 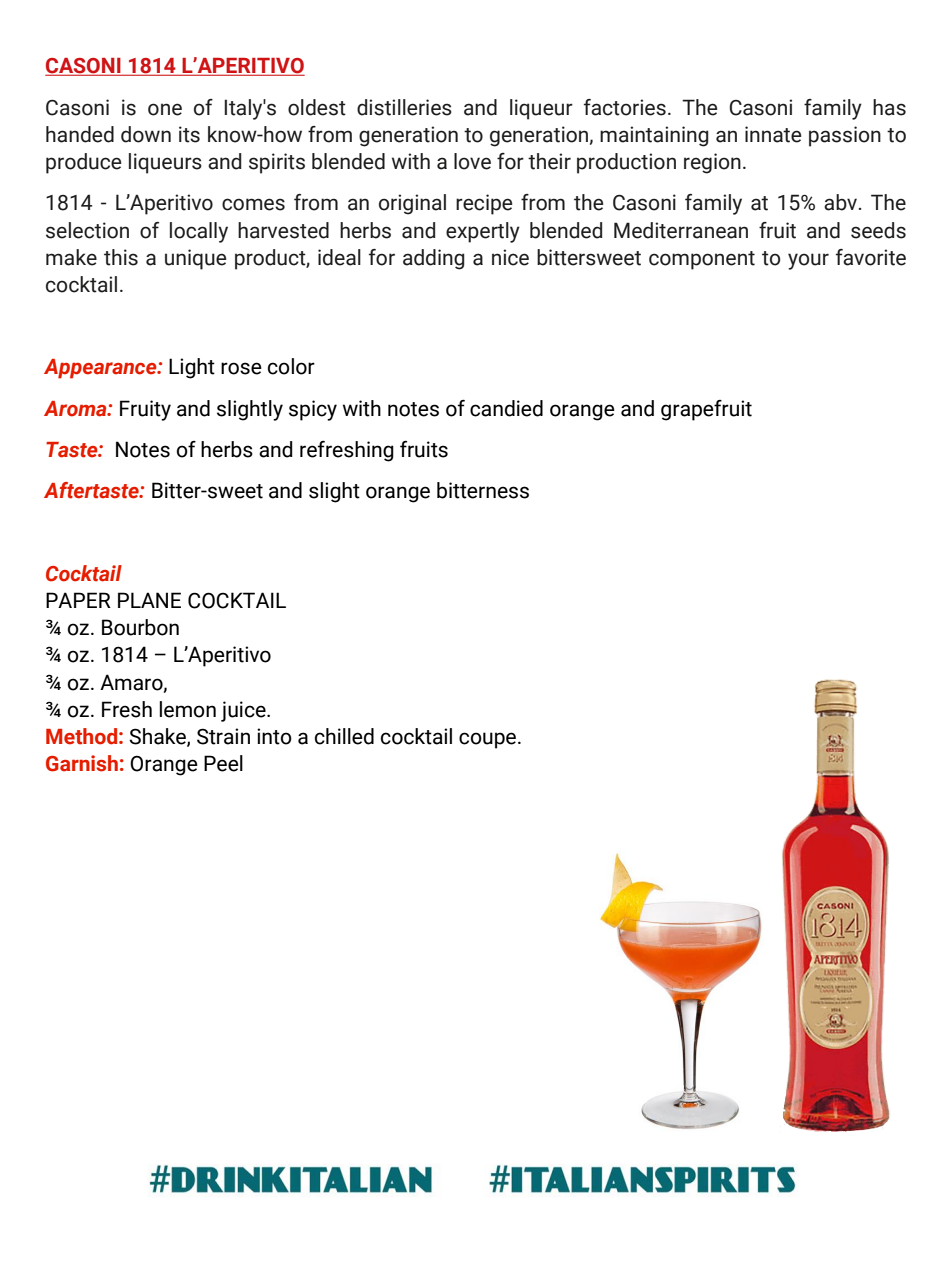 What do you see at coordinates (313, 410) in the screenshot?
I see `spicy` at bounding box center [313, 410].
